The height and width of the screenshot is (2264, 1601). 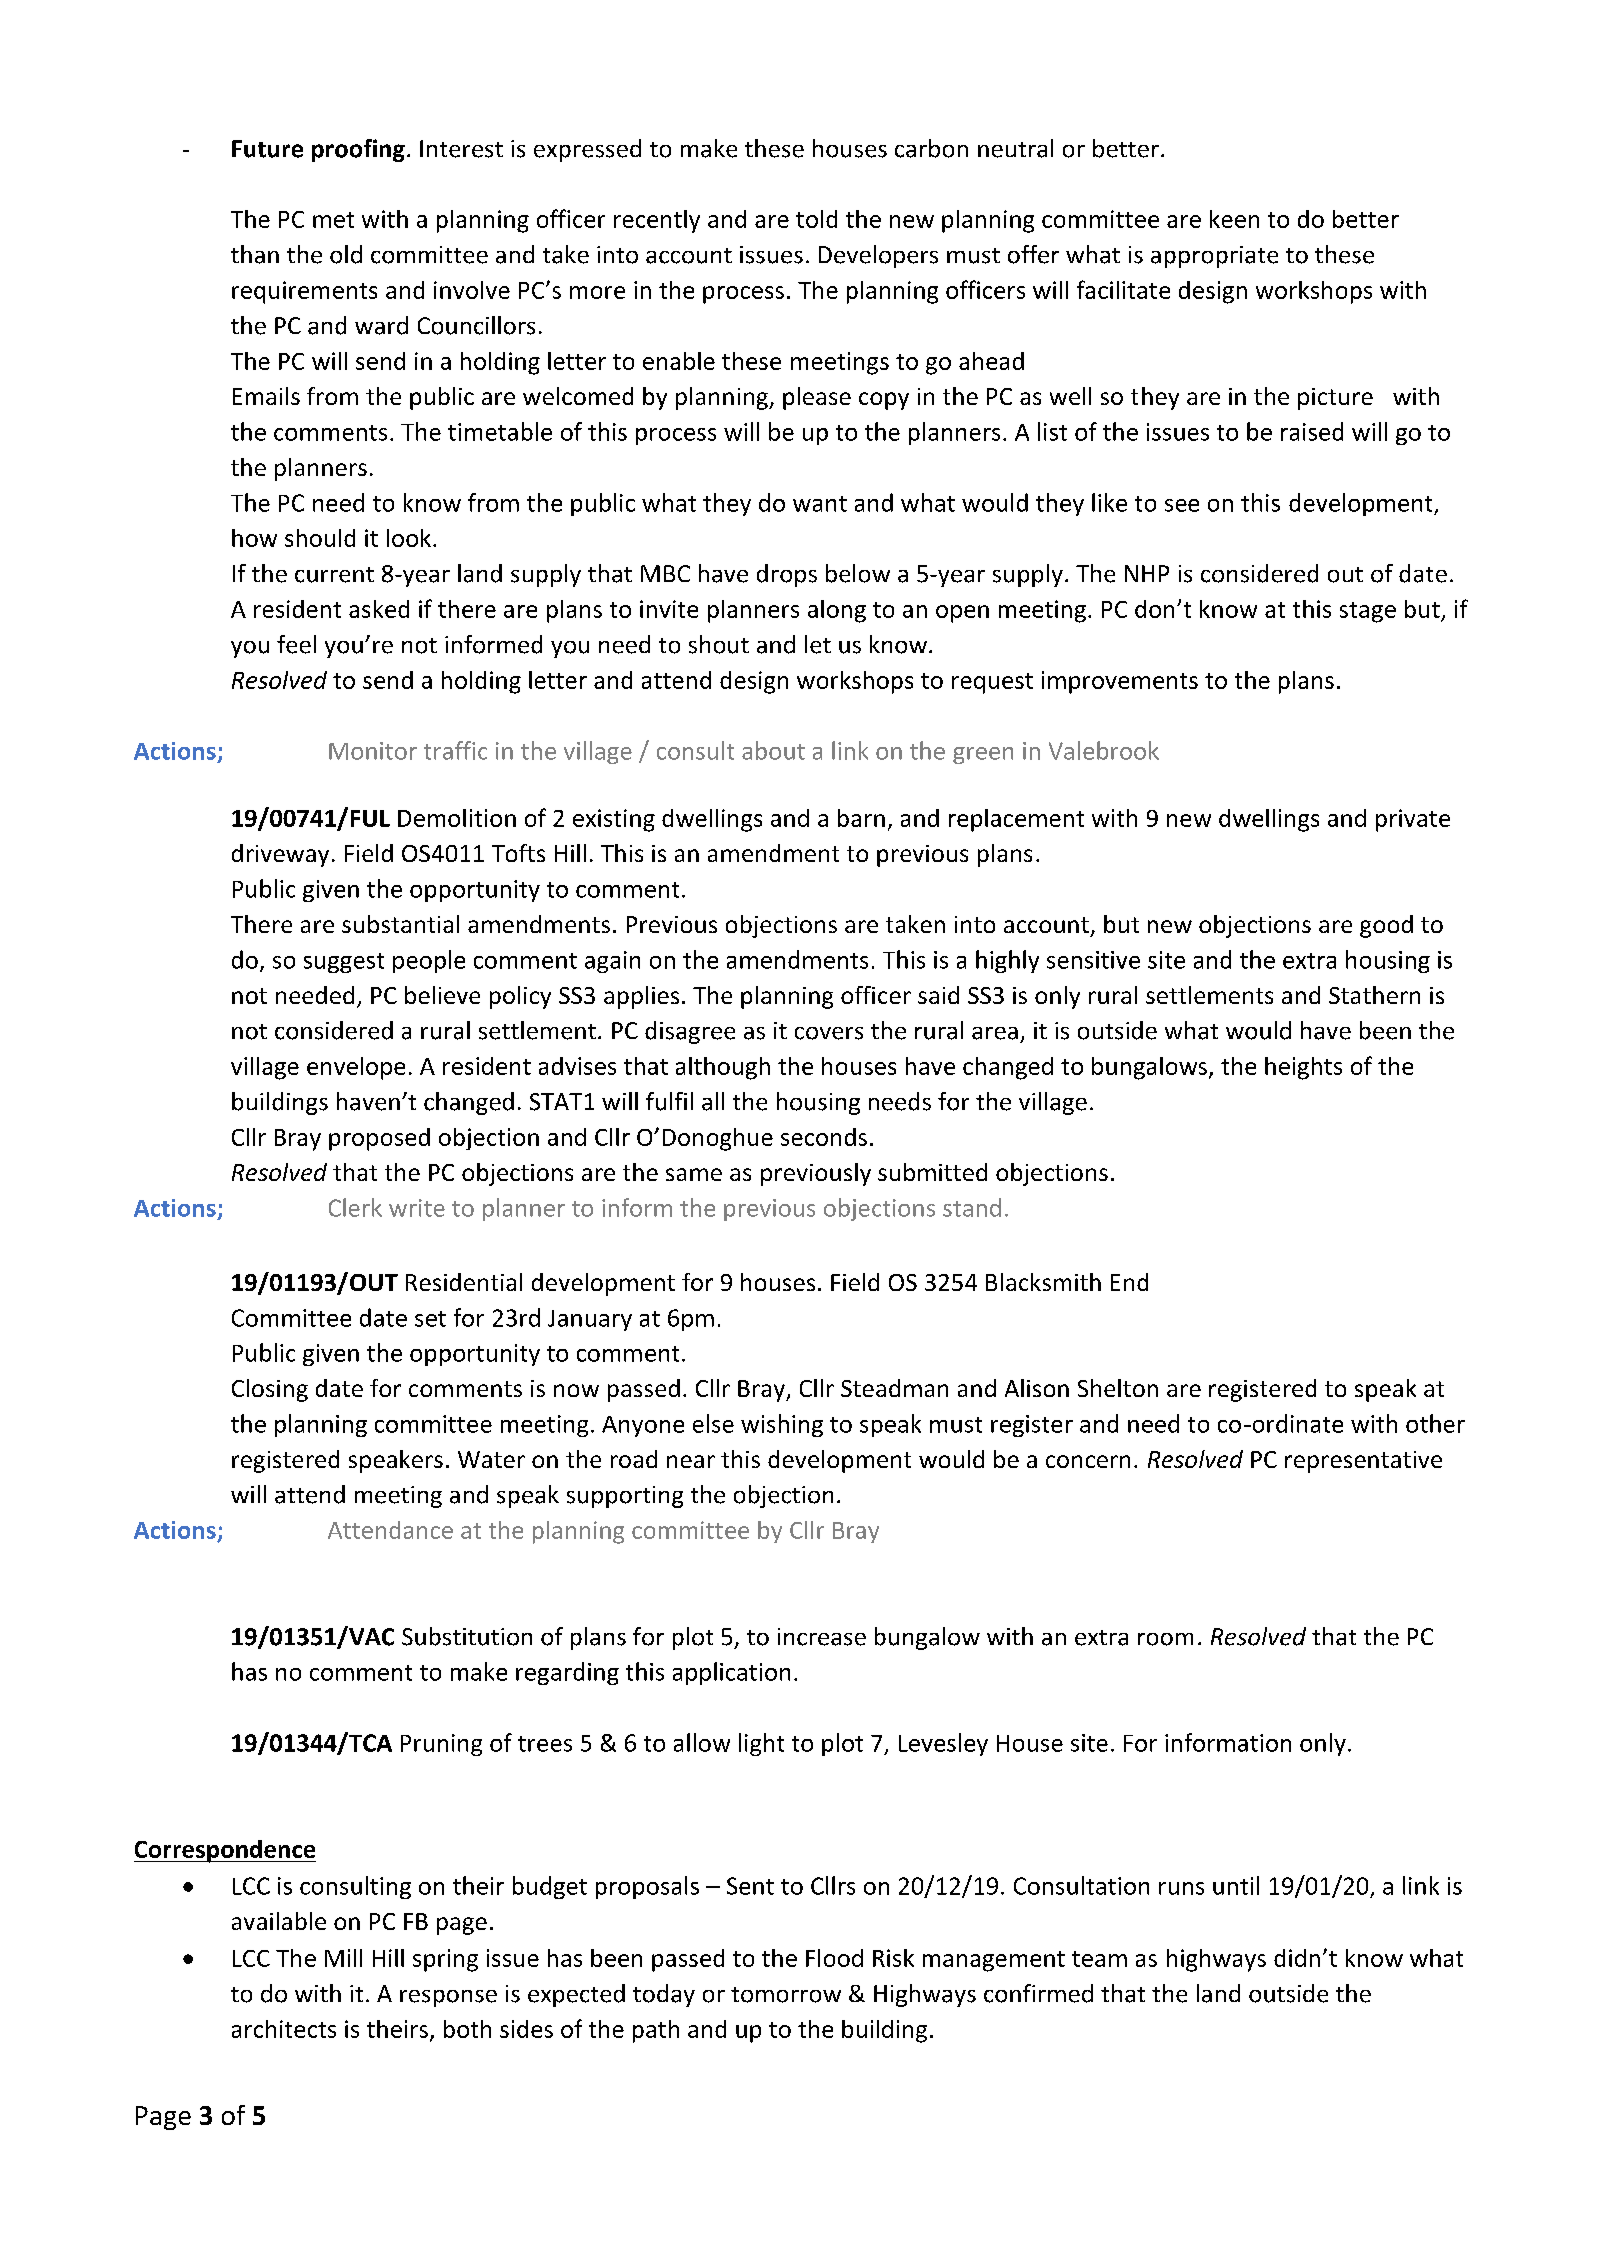 What do you see at coordinates (861, 818) in the screenshot?
I see `barn` at bounding box center [861, 818].
